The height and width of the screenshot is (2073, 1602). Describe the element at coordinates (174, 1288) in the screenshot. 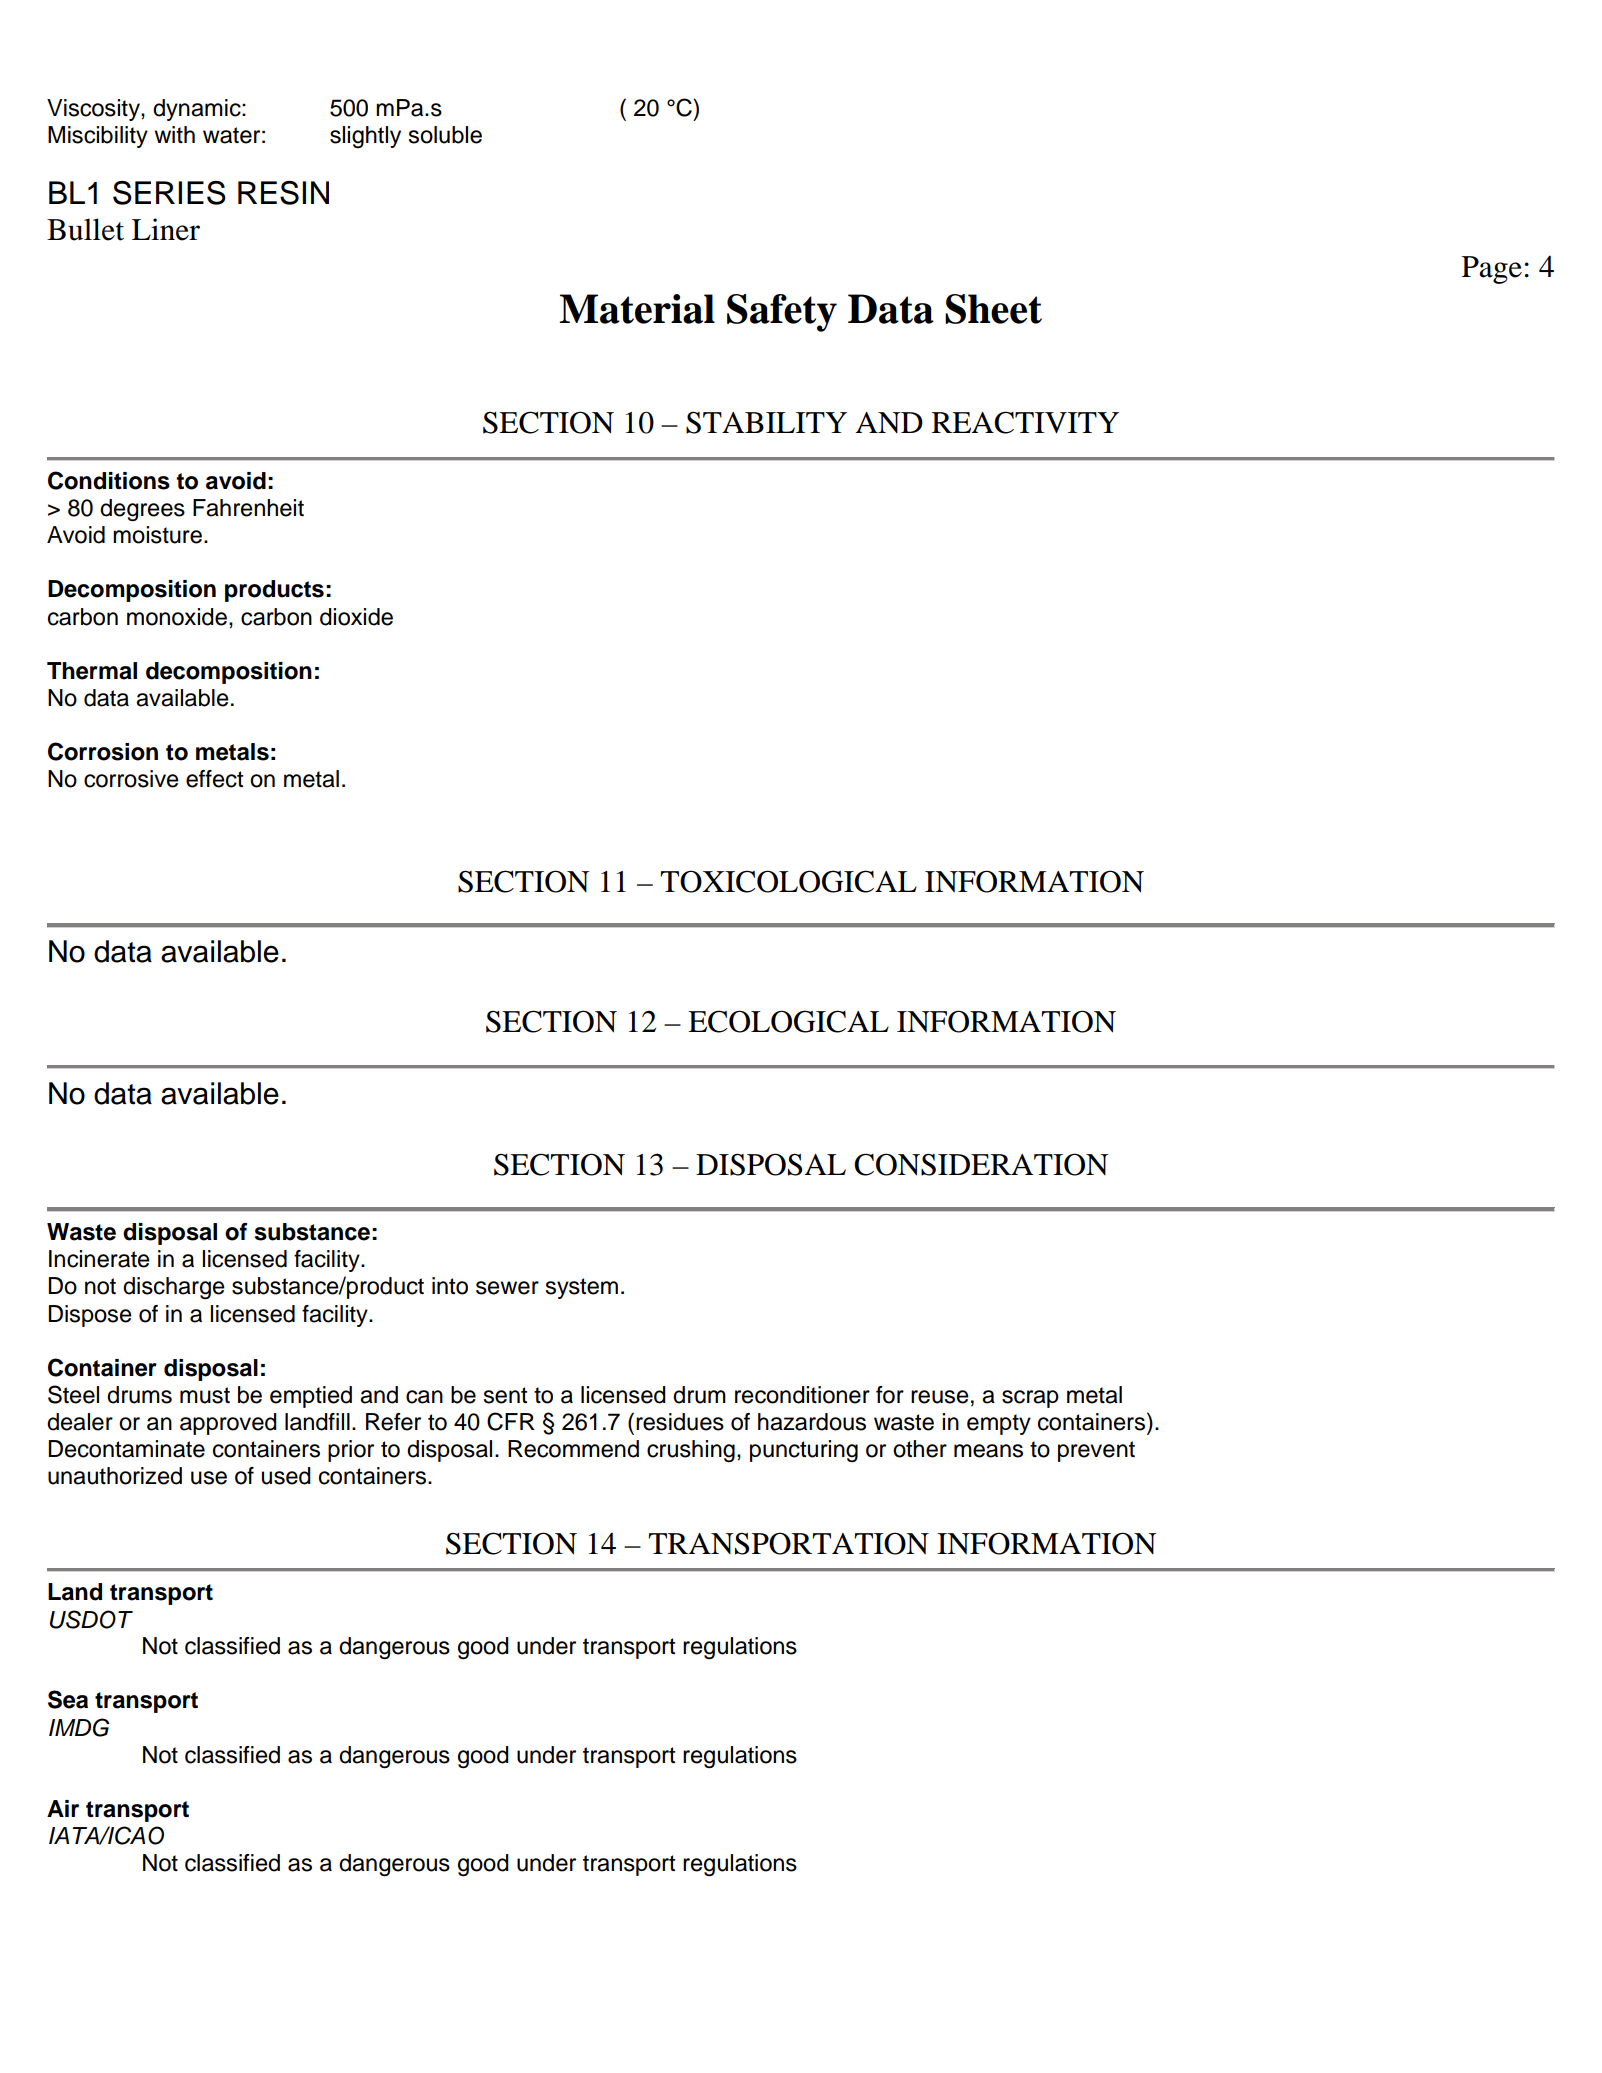

I see `discharge` at that location.
